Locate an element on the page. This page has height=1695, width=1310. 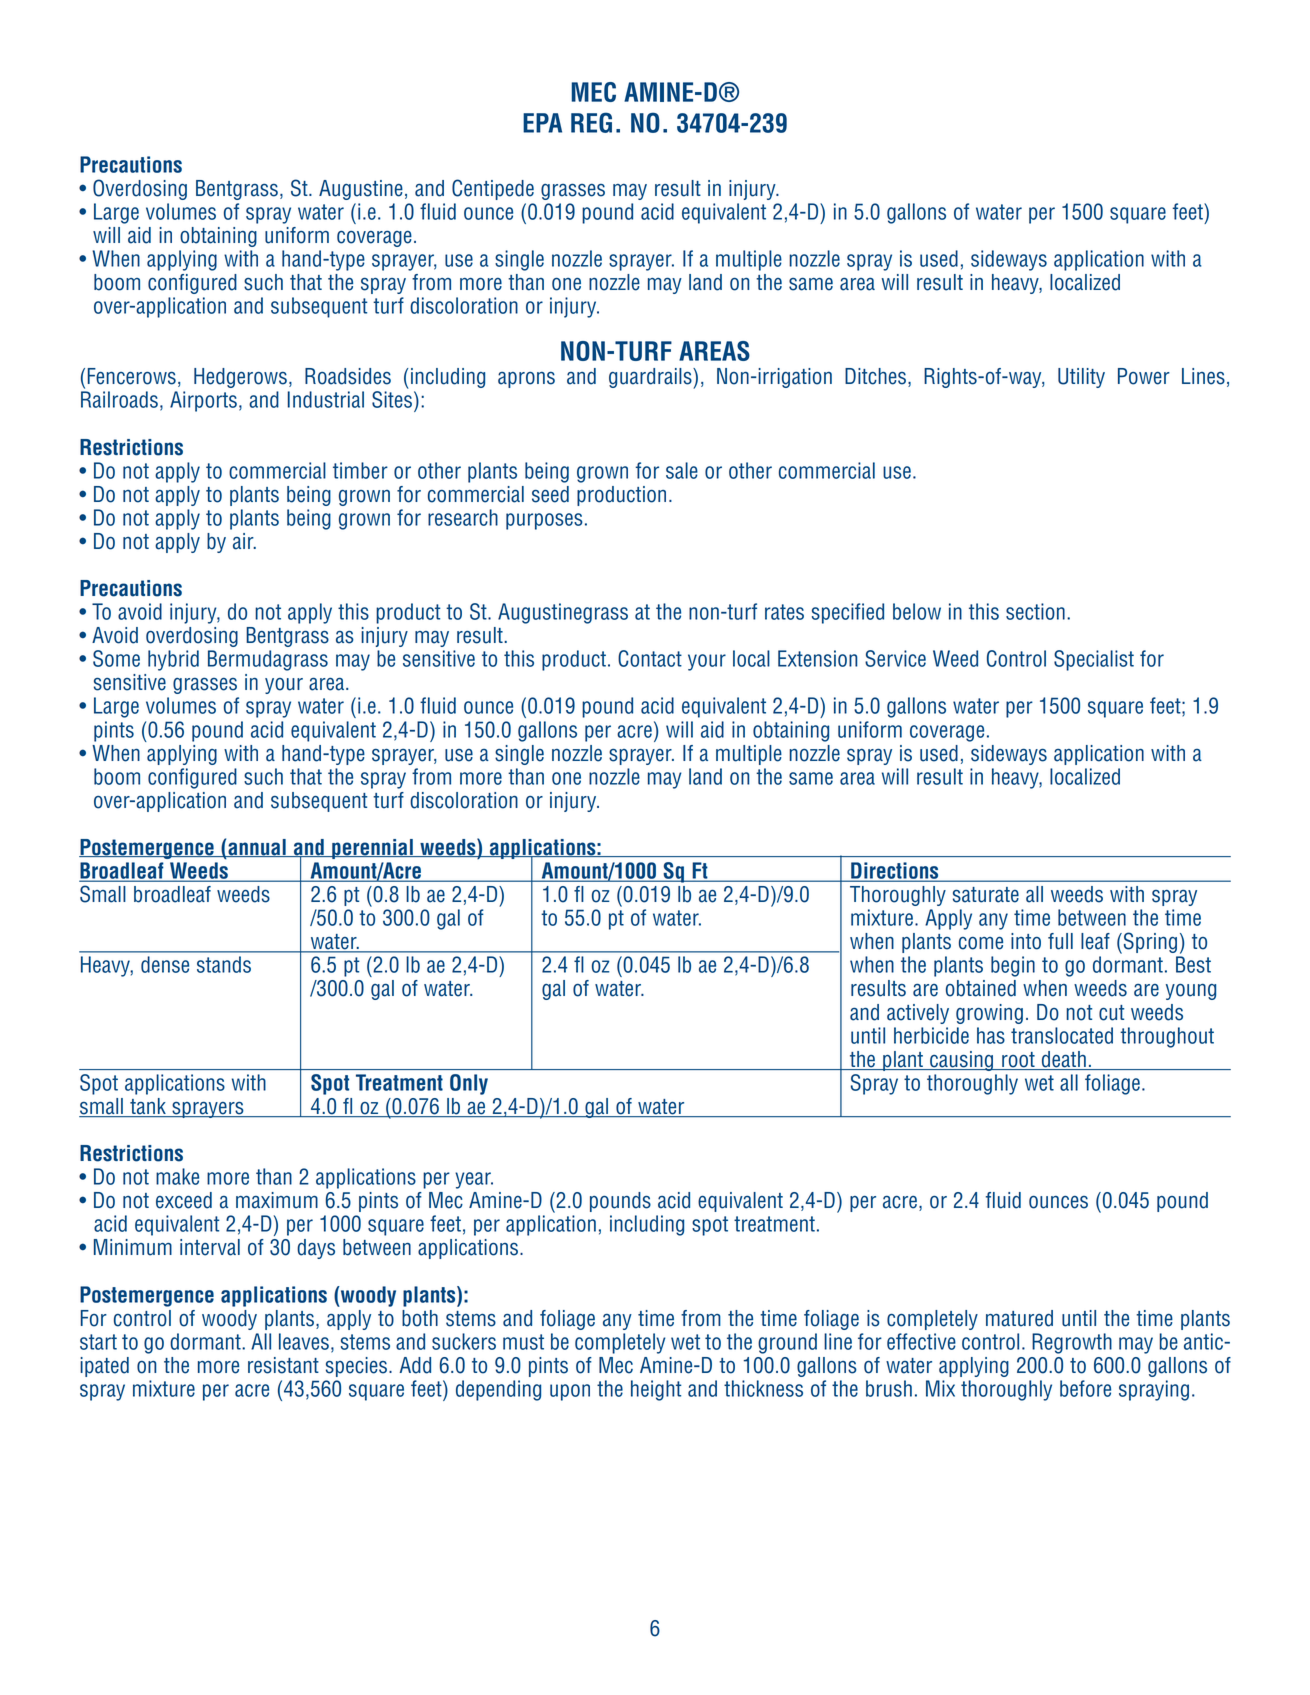
Specialist is located at coordinates (1094, 660).
